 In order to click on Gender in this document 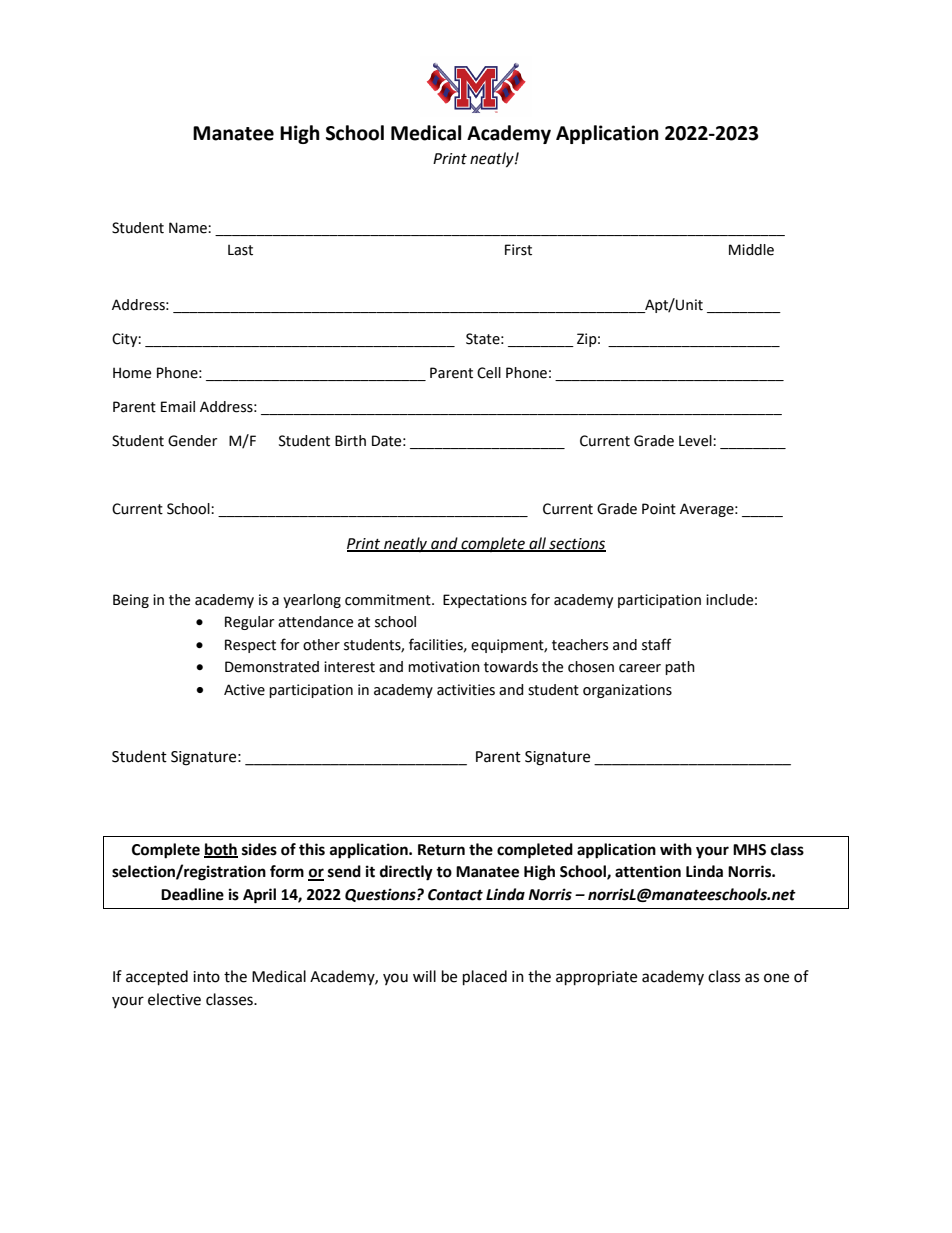, I will do `click(192, 441)`.
